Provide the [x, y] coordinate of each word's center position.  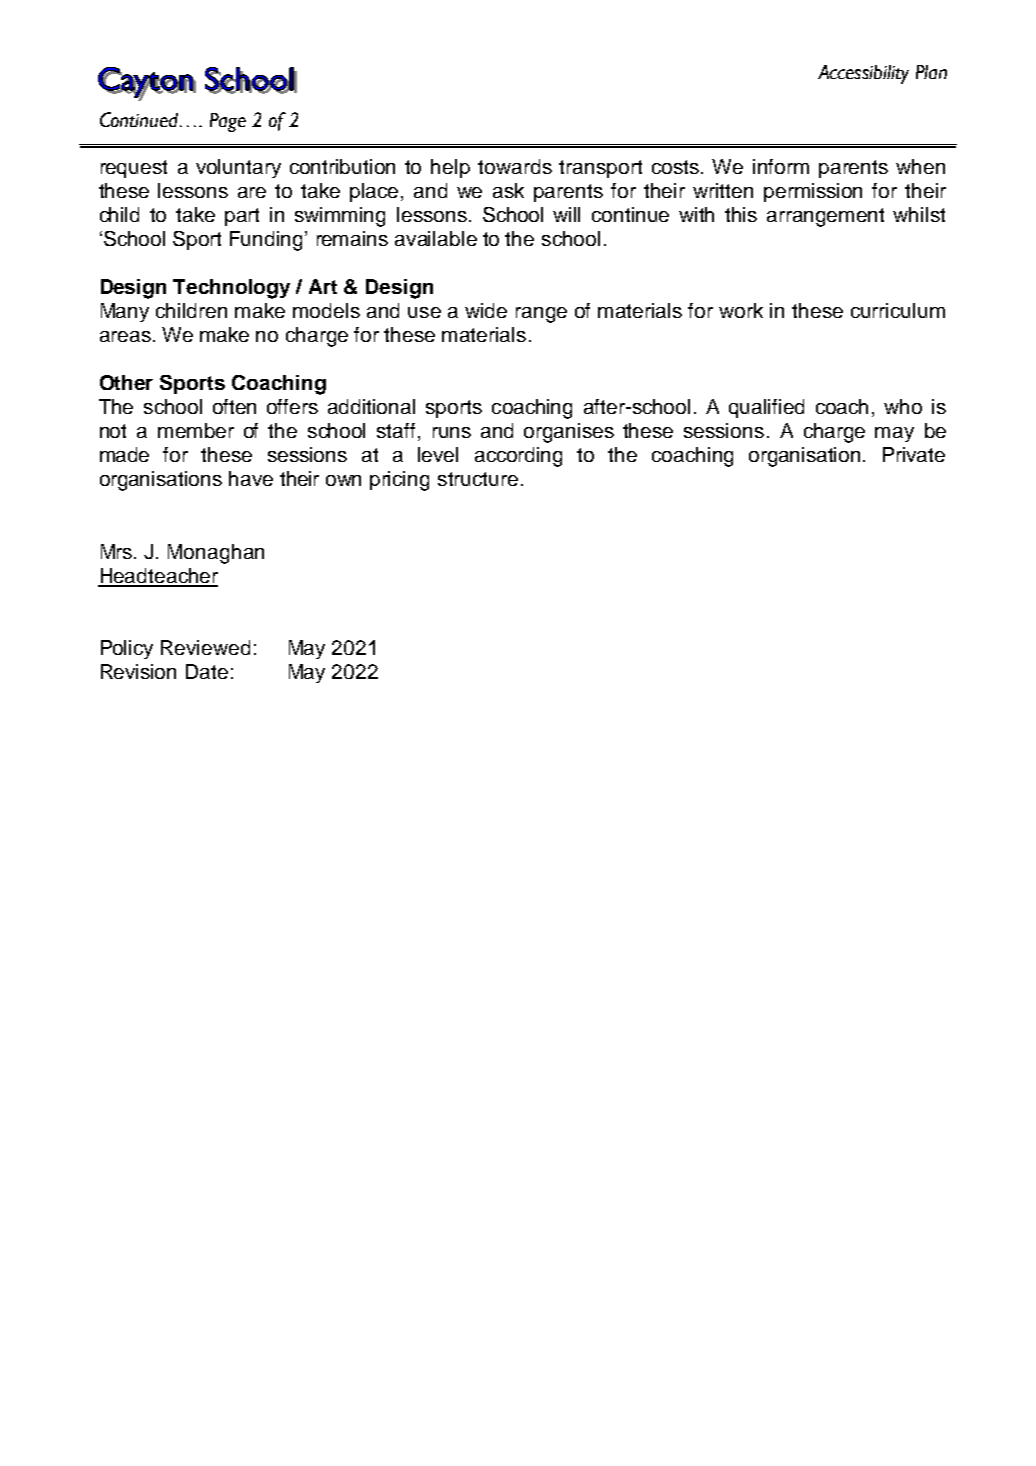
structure [478, 479]
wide [486, 310]
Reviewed [205, 647]
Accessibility [863, 74]
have [251, 478]
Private [914, 454]
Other [126, 382]
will [566, 214]
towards [515, 166]
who [903, 406]
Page [228, 122]
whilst [919, 214]
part [242, 217]
